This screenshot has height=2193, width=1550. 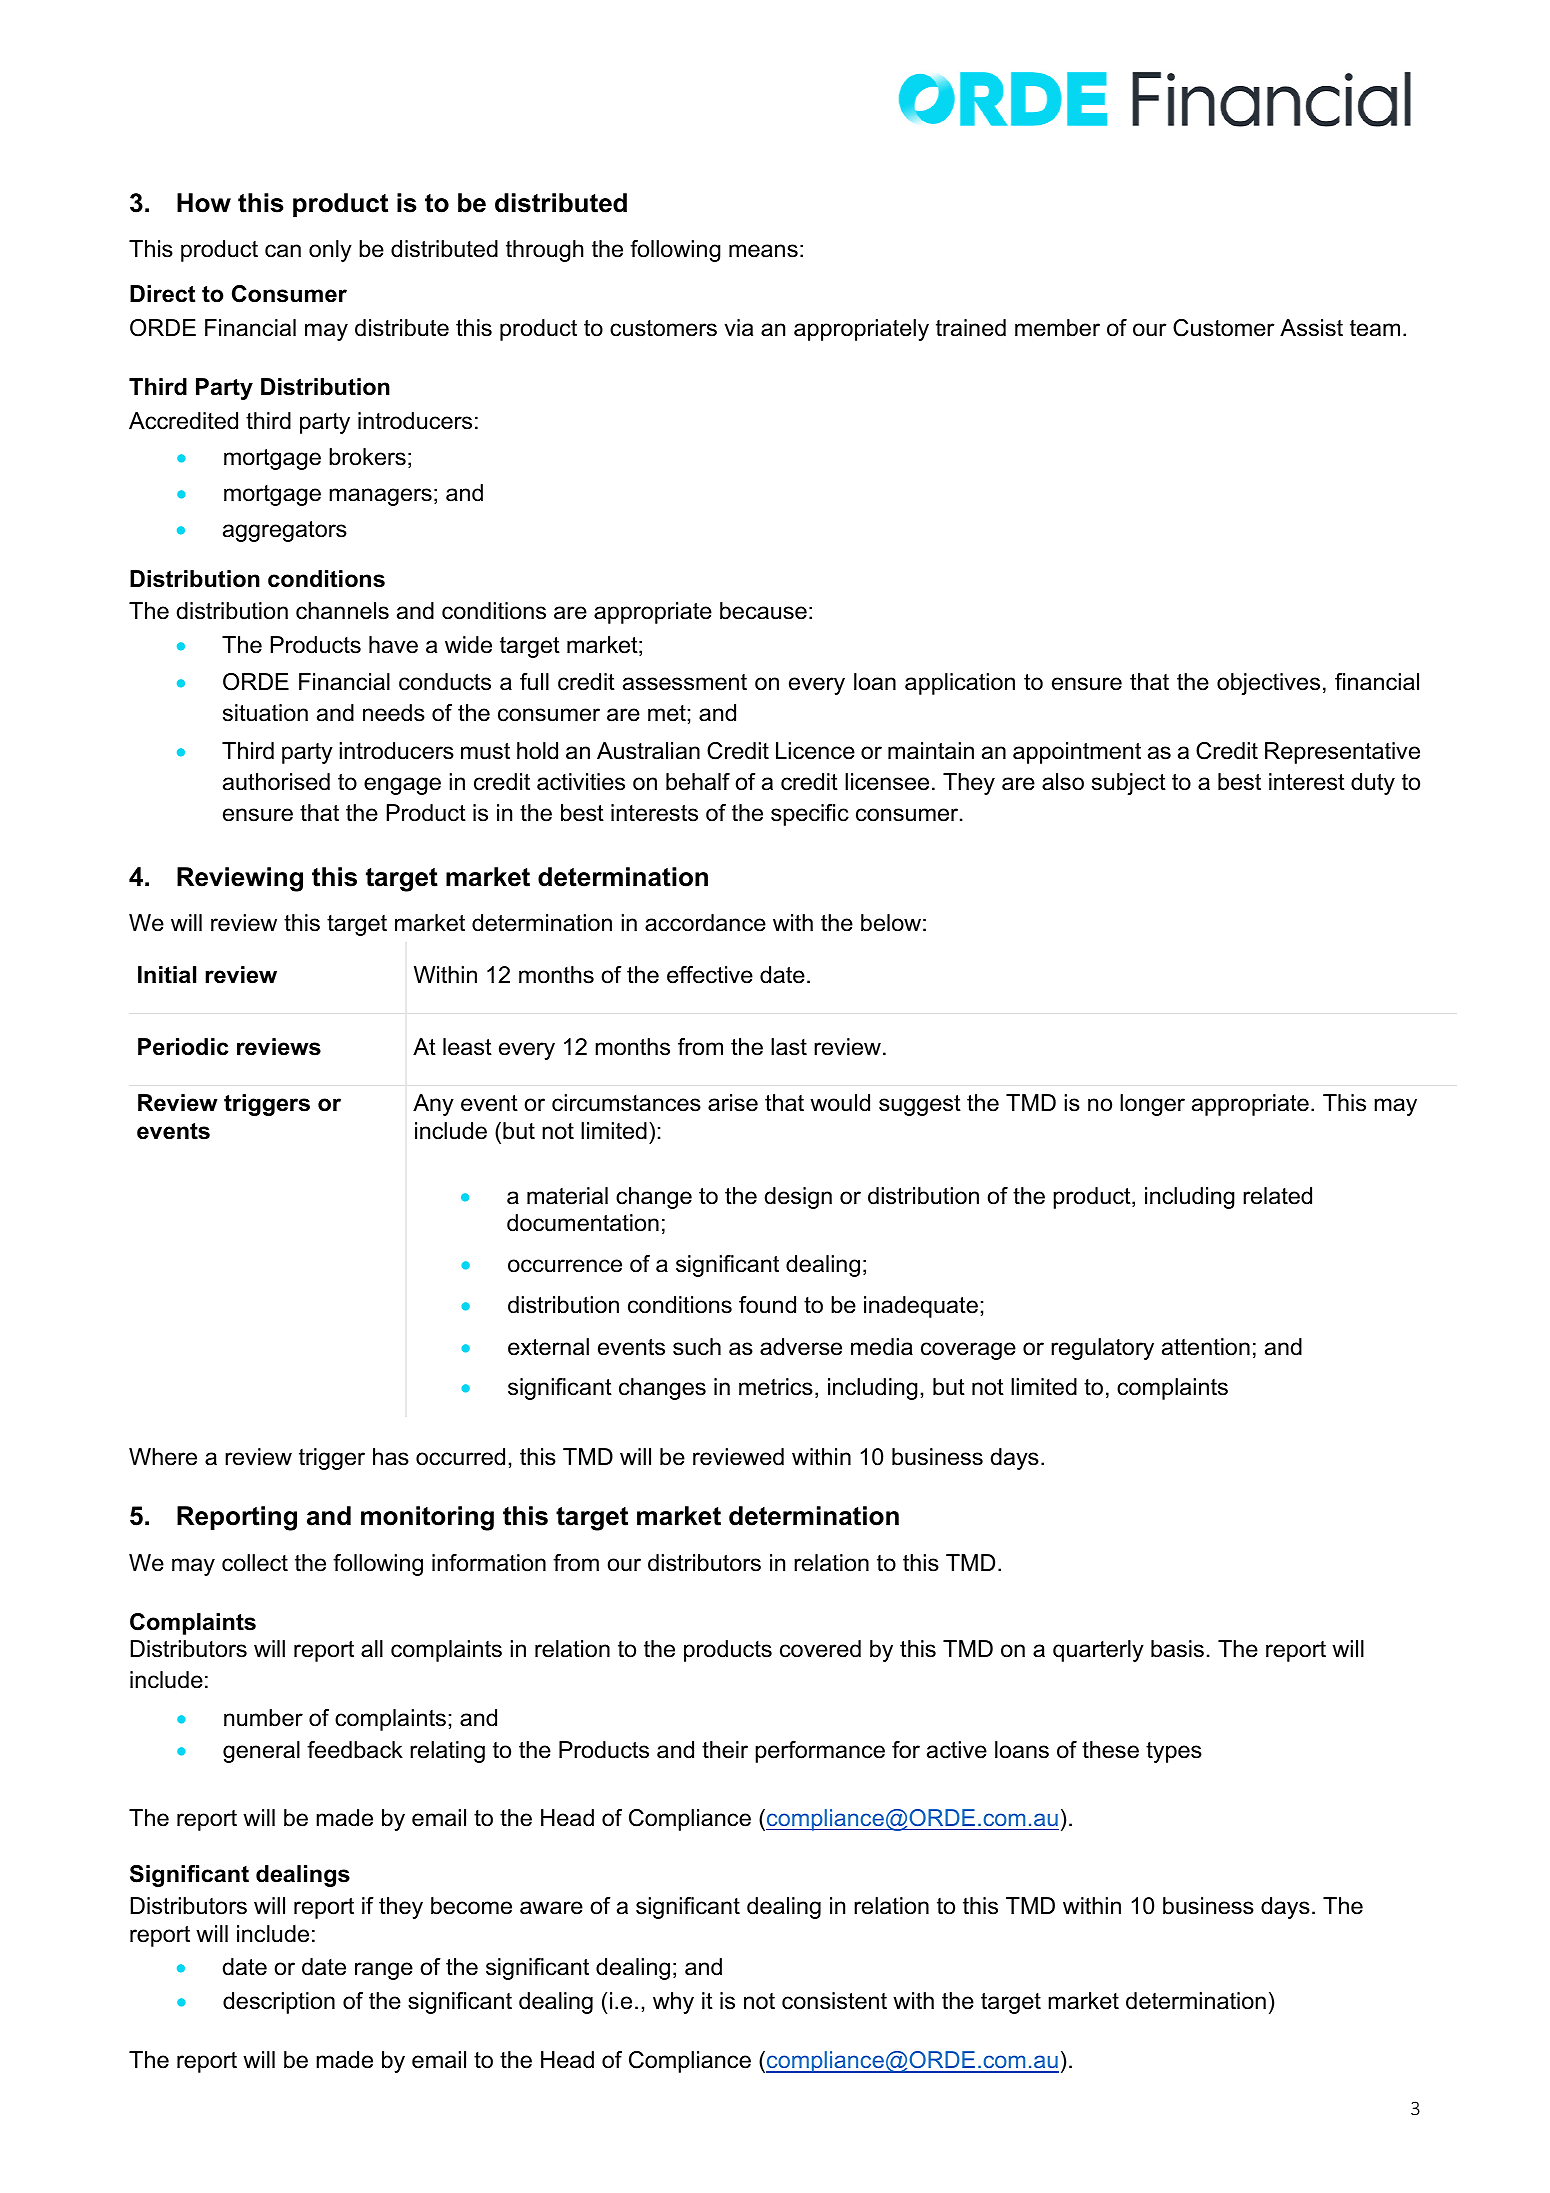 I want to click on consistent, so click(x=834, y=2001).
